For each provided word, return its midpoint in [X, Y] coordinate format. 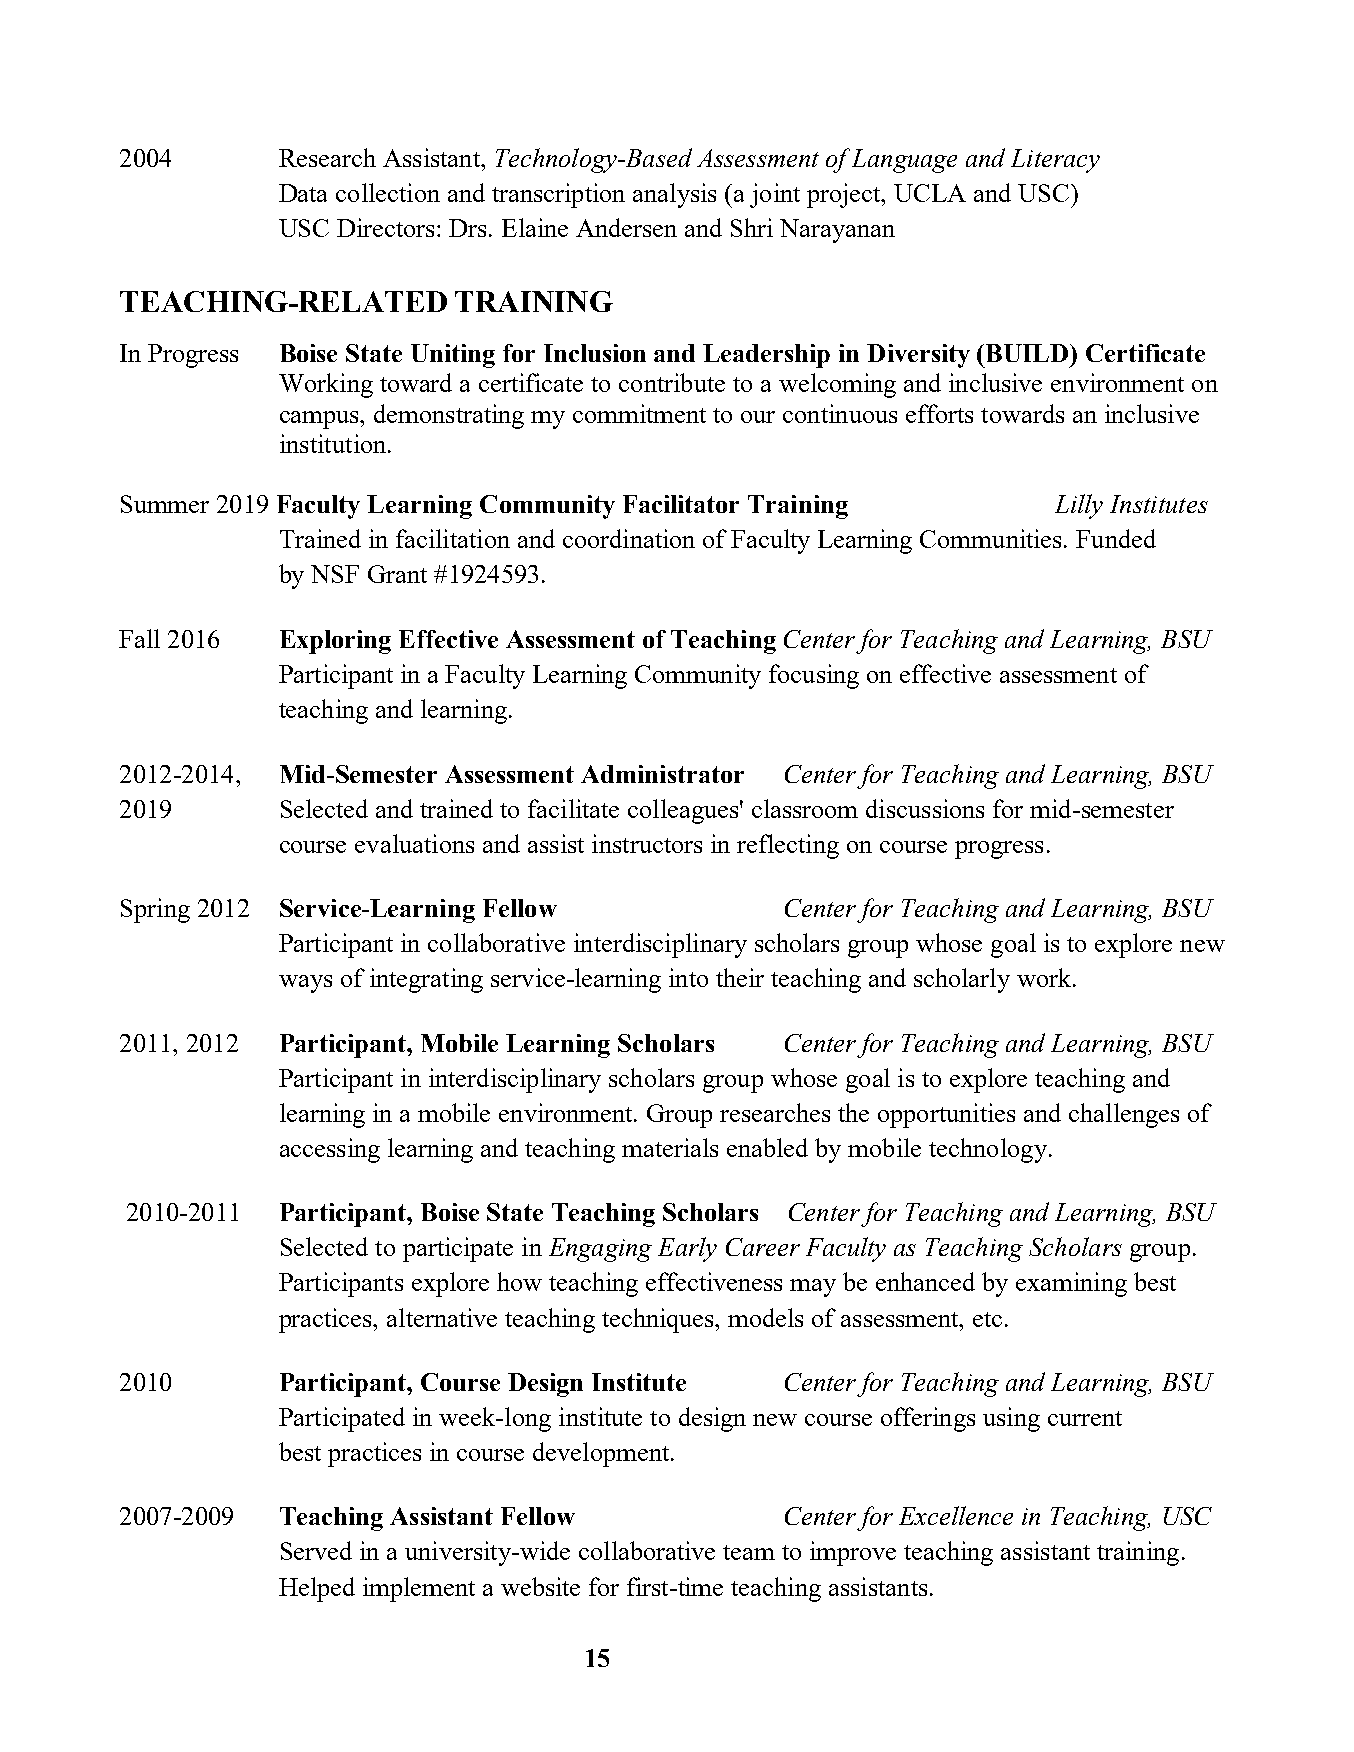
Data [303, 193]
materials [670, 1147]
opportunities [946, 1115]
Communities [992, 538]
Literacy [1055, 161]
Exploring [335, 642]
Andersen [626, 227]
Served [316, 1550]
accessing [330, 1150]
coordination [629, 538]
